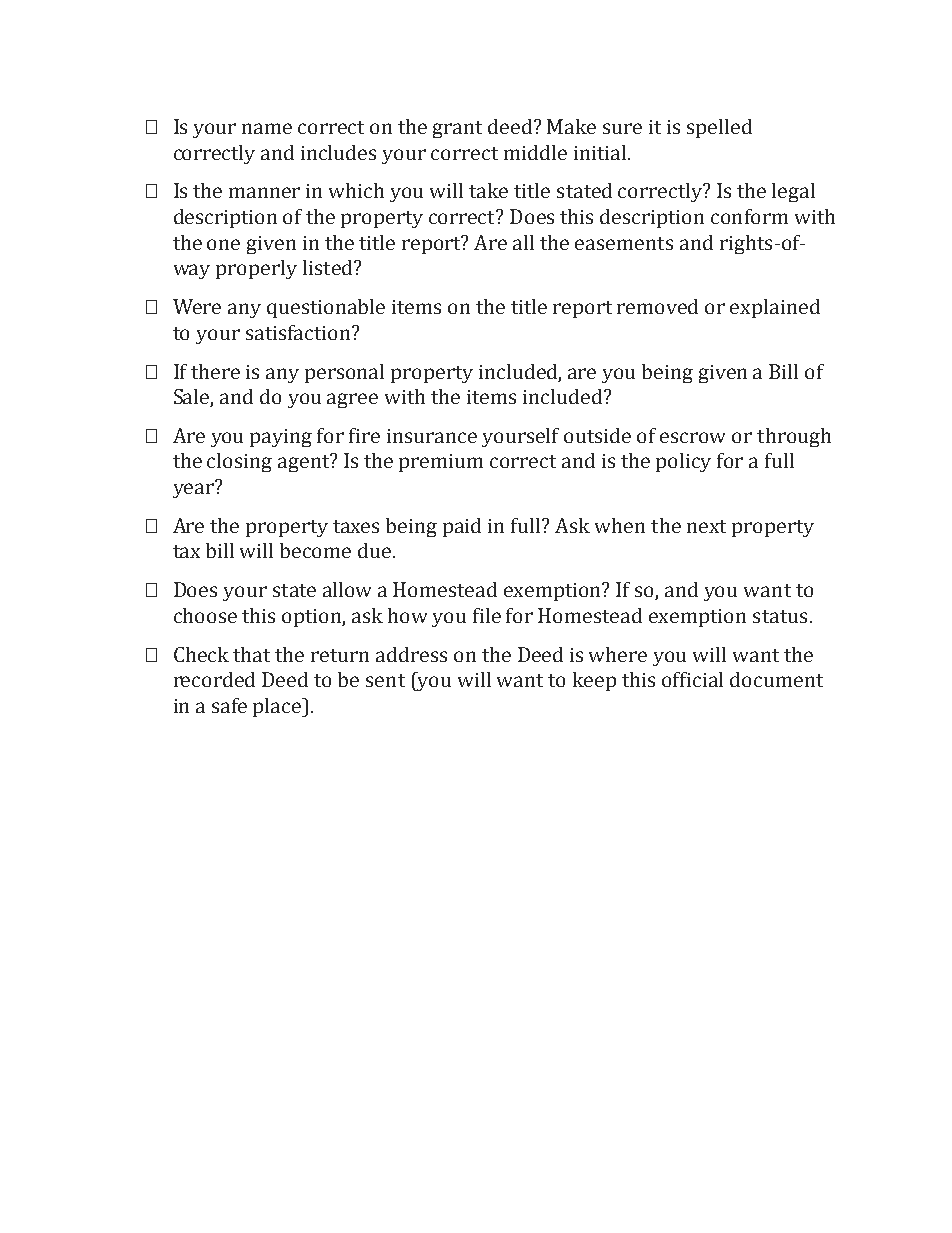 The height and width of the page is (1233, 952). Describe the element at coordinates (535, 152) in the page. I see `middle` at that location.
